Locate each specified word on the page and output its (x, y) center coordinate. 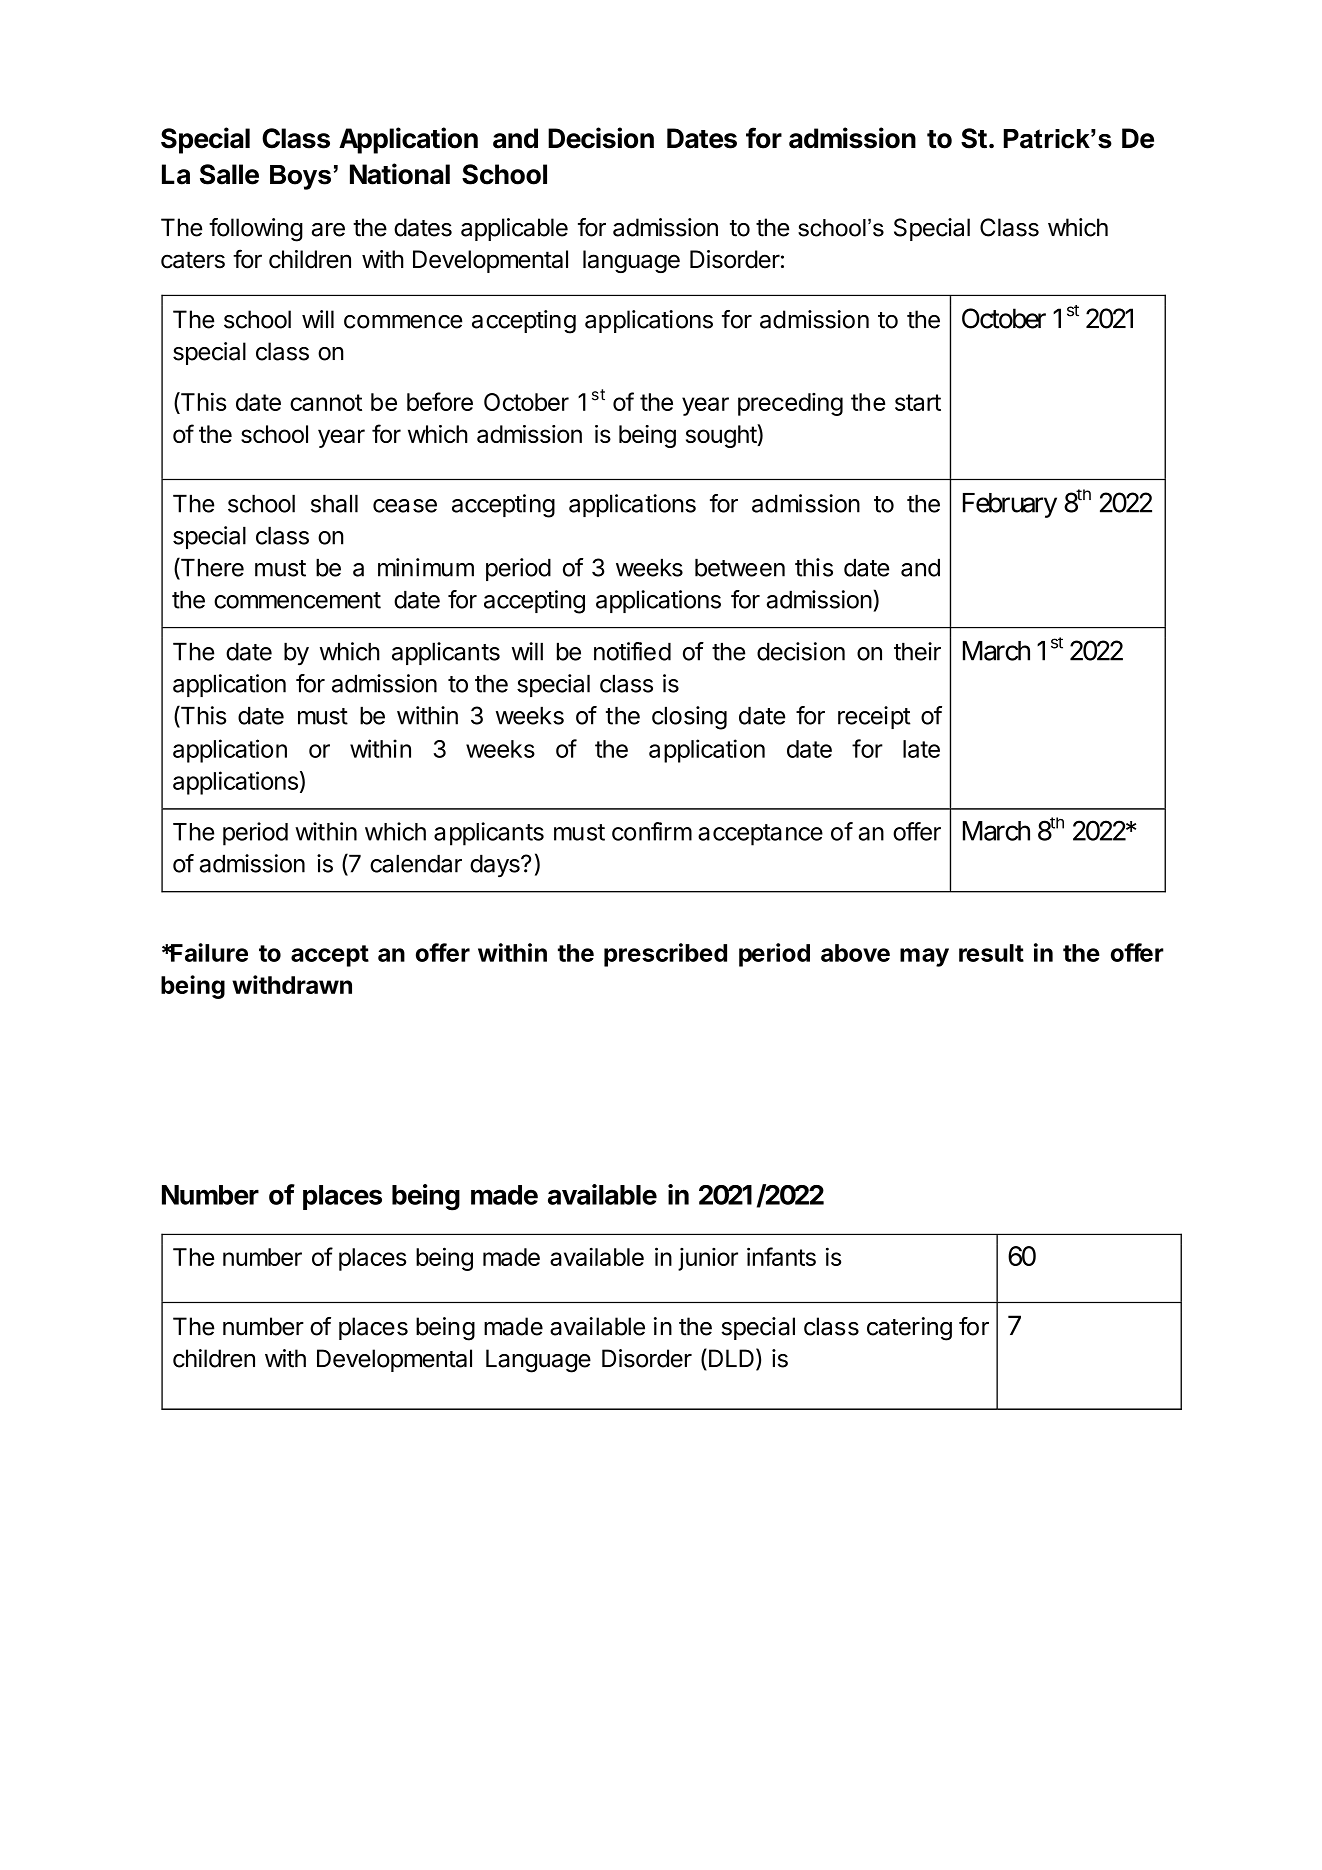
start (918, 402)
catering (909, 1329)
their (917, 651)
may (924, 957)
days (496, 866)
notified (632, 651)
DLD (730, 1359)
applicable (514, 229)
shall (334, 503)
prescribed (665, 955)
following (256, 230)
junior (708, 1259)
